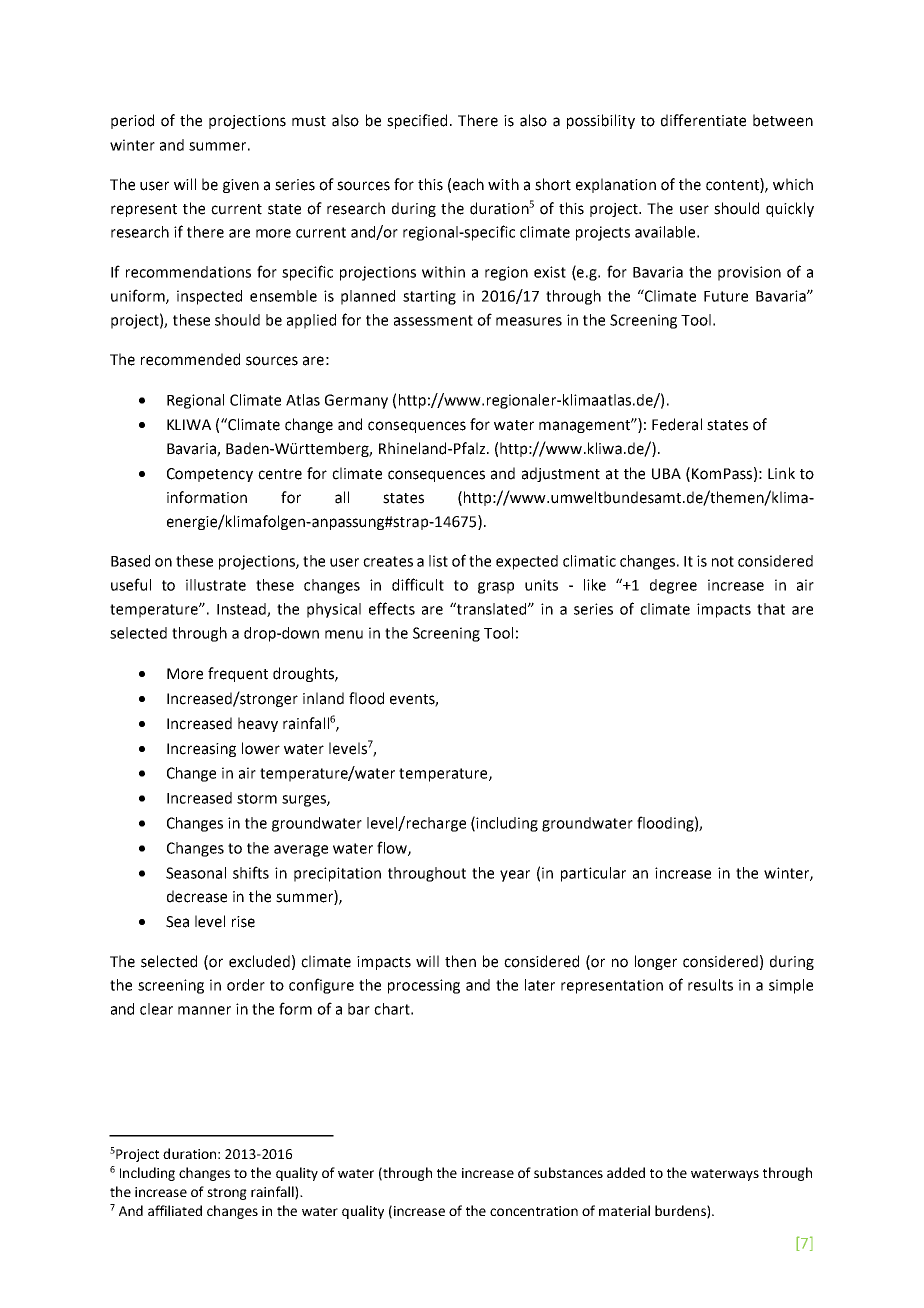  What do you see at coordinates (417, 121) in the document?
I see `specified` at bounding box center [417, 121].
